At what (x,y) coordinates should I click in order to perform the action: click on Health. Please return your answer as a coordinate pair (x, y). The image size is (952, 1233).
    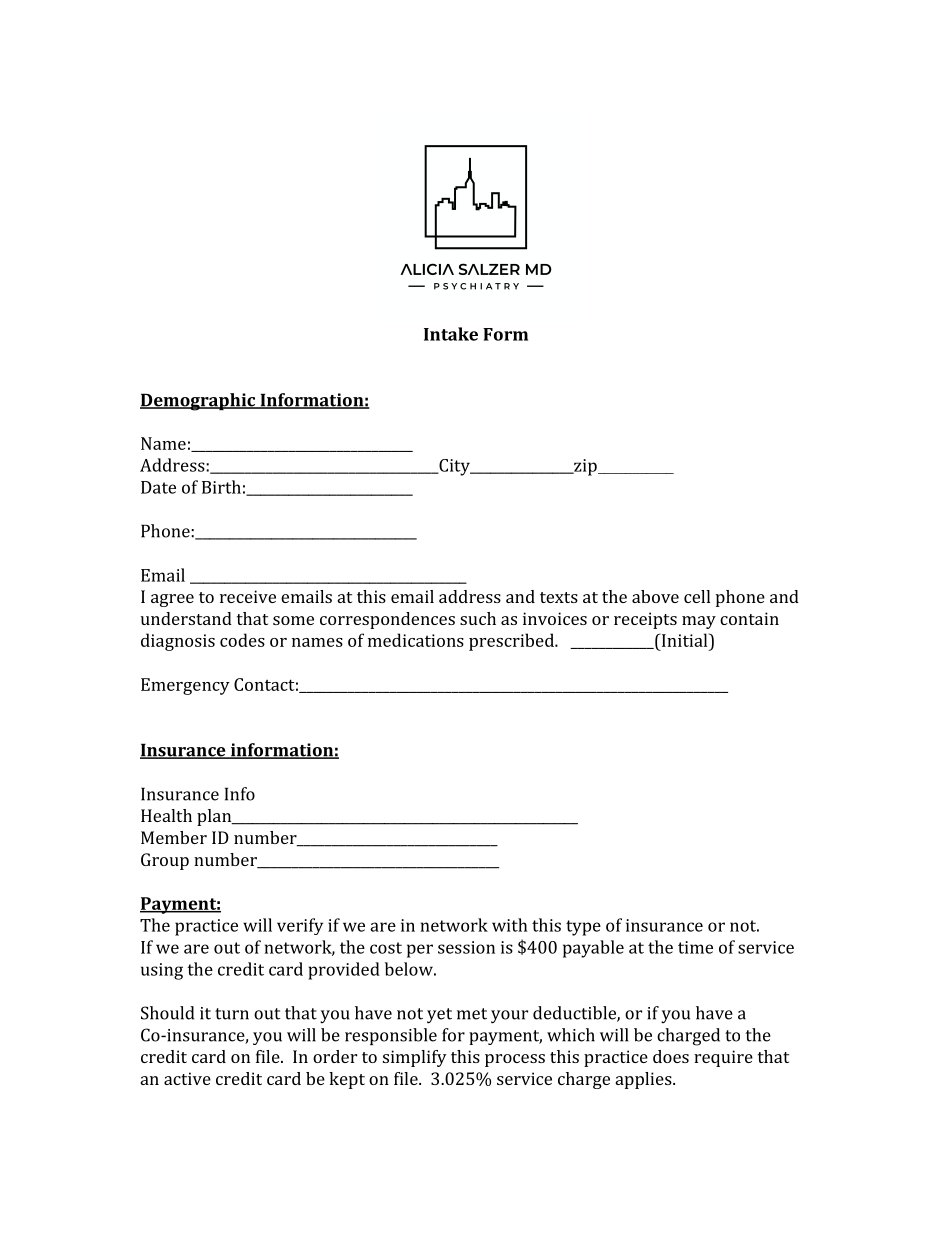
    Looking at the image, I should click on (166, 815).
